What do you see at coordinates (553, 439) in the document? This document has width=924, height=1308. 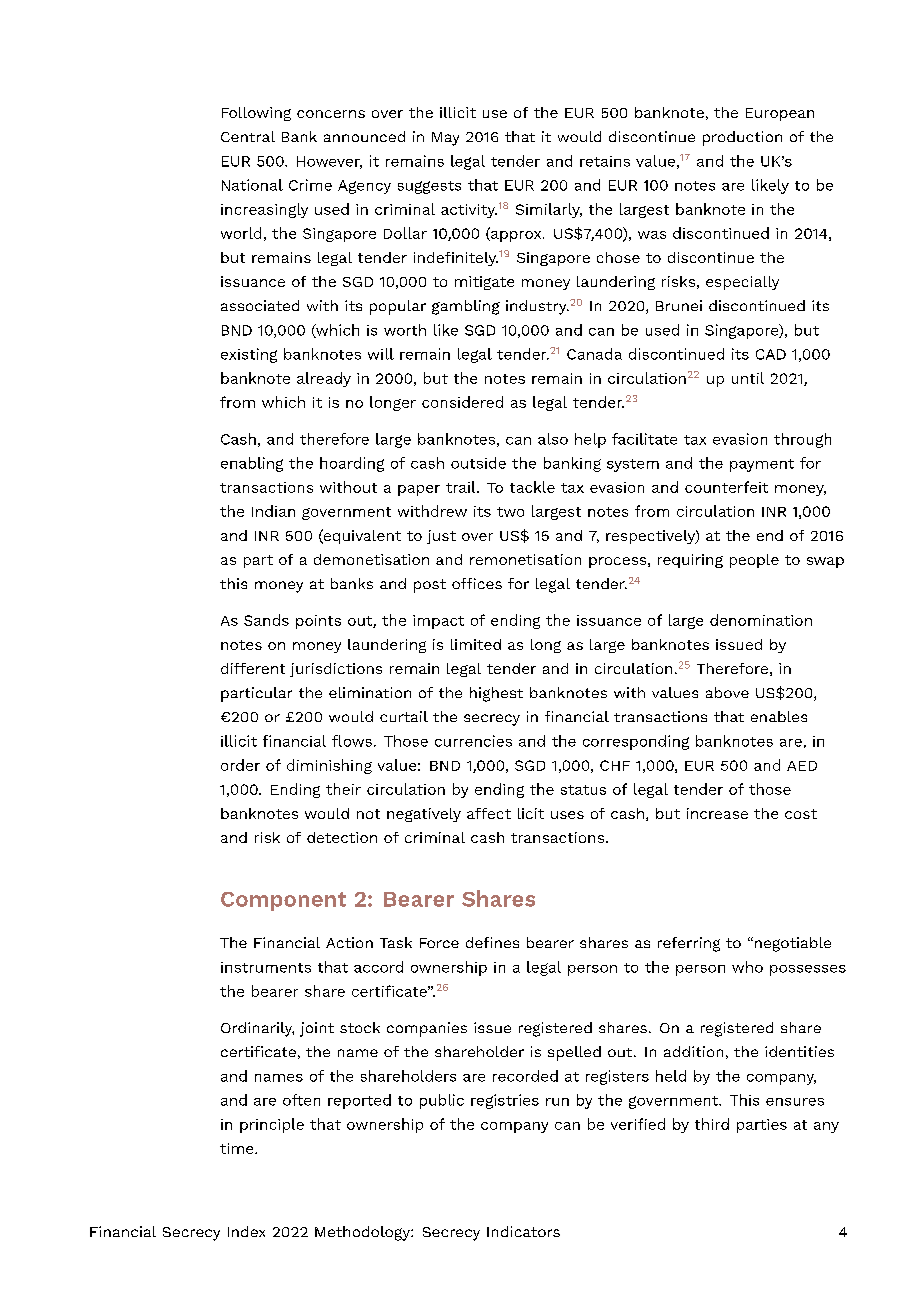 I see `also` at bounding box center [553, 439].
